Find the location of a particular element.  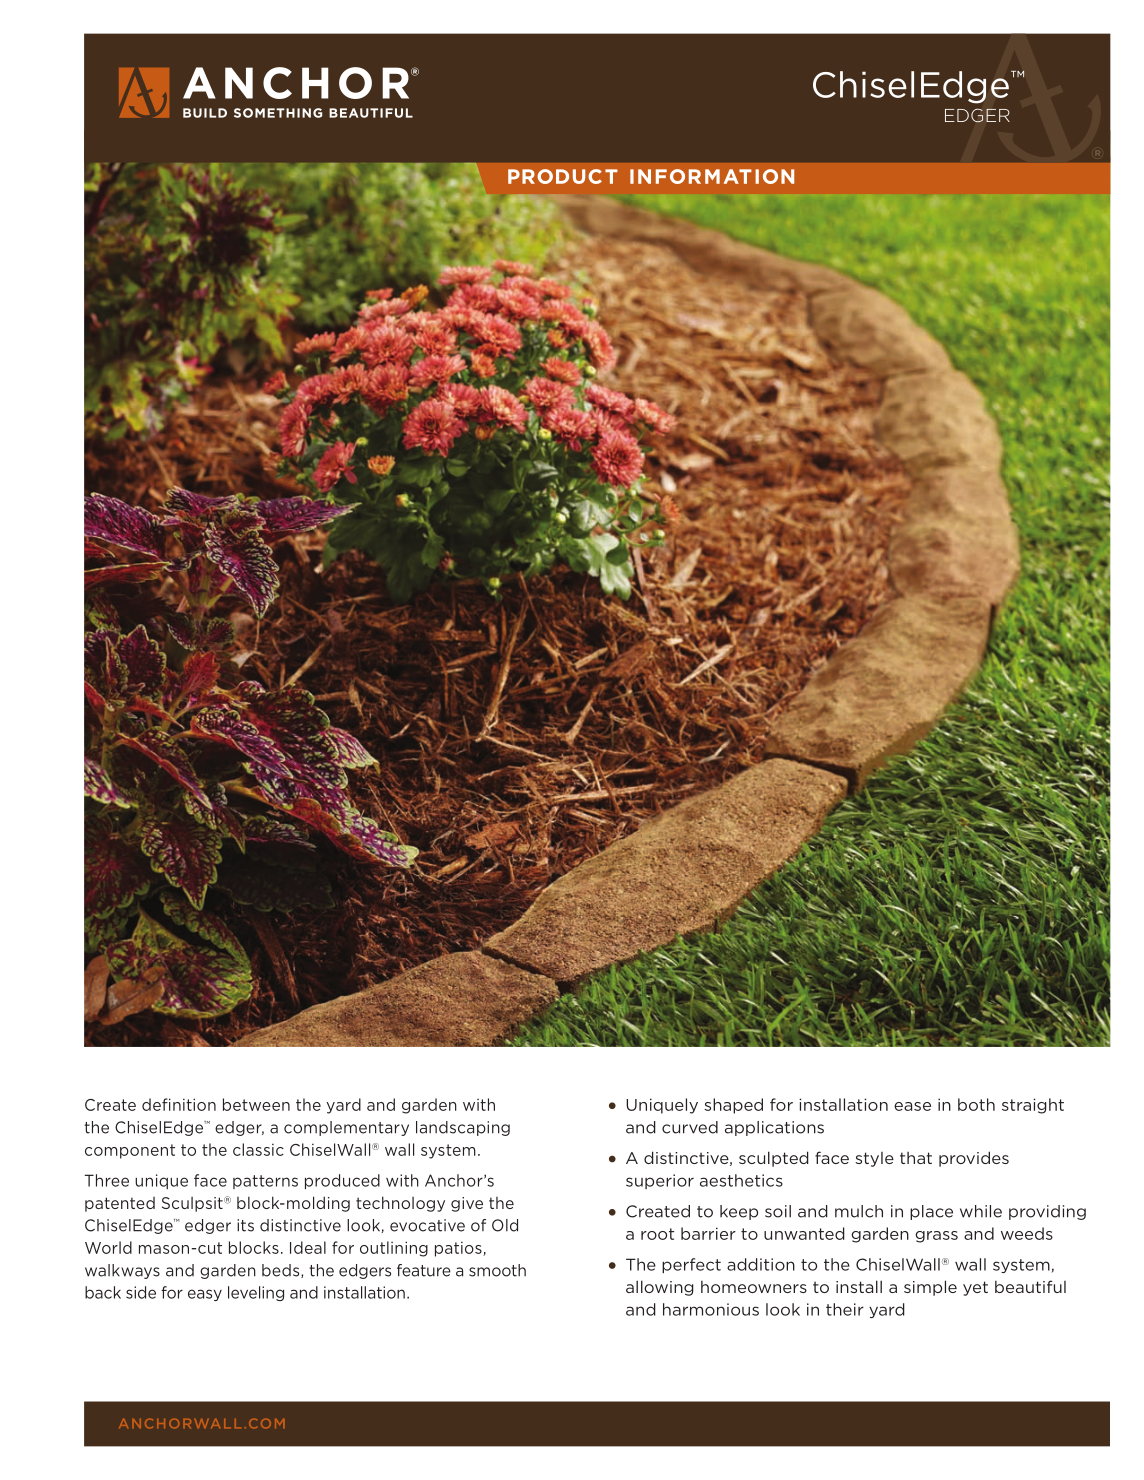

simple is located at coordinates (930, 1288).
